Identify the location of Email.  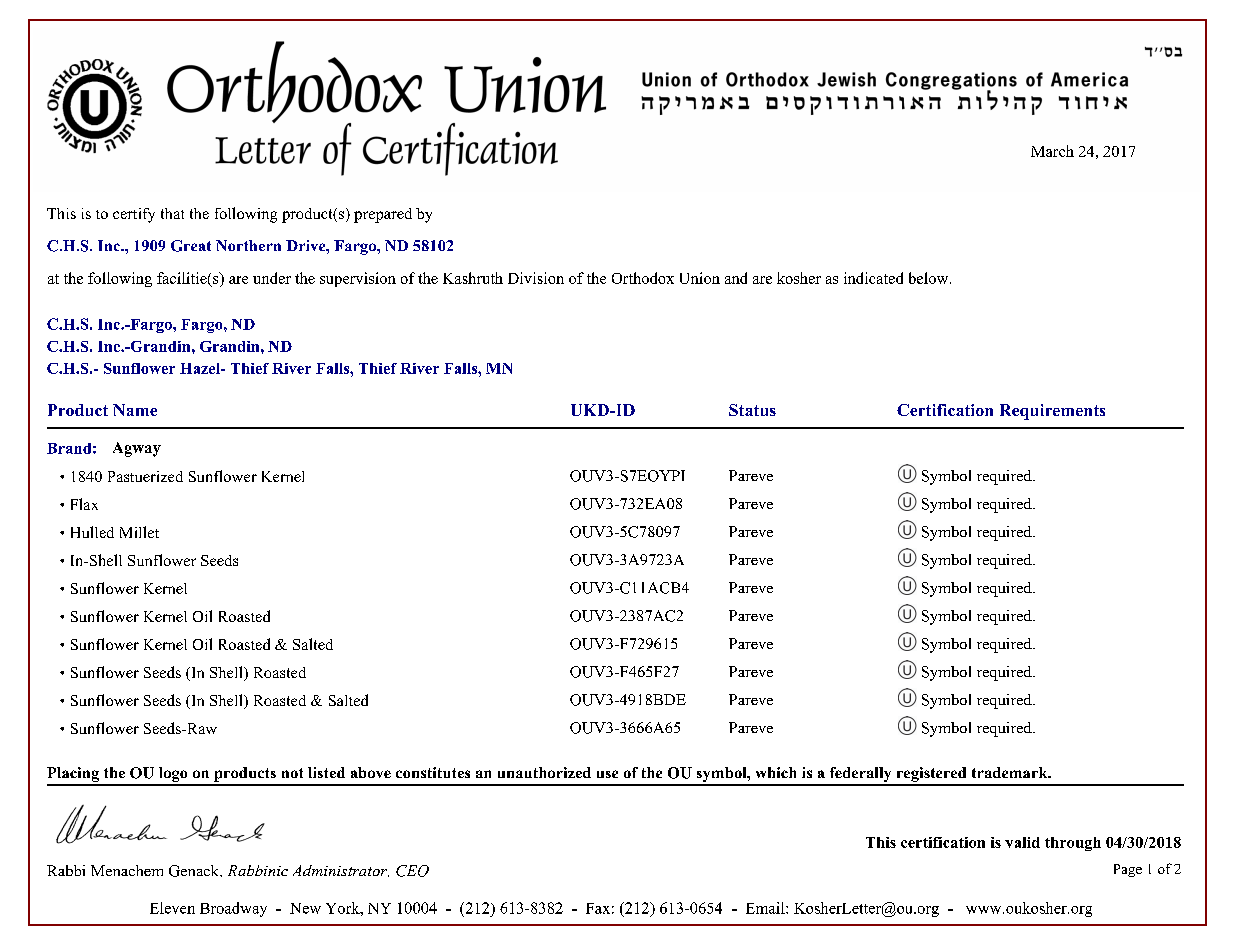
(766, 908).
